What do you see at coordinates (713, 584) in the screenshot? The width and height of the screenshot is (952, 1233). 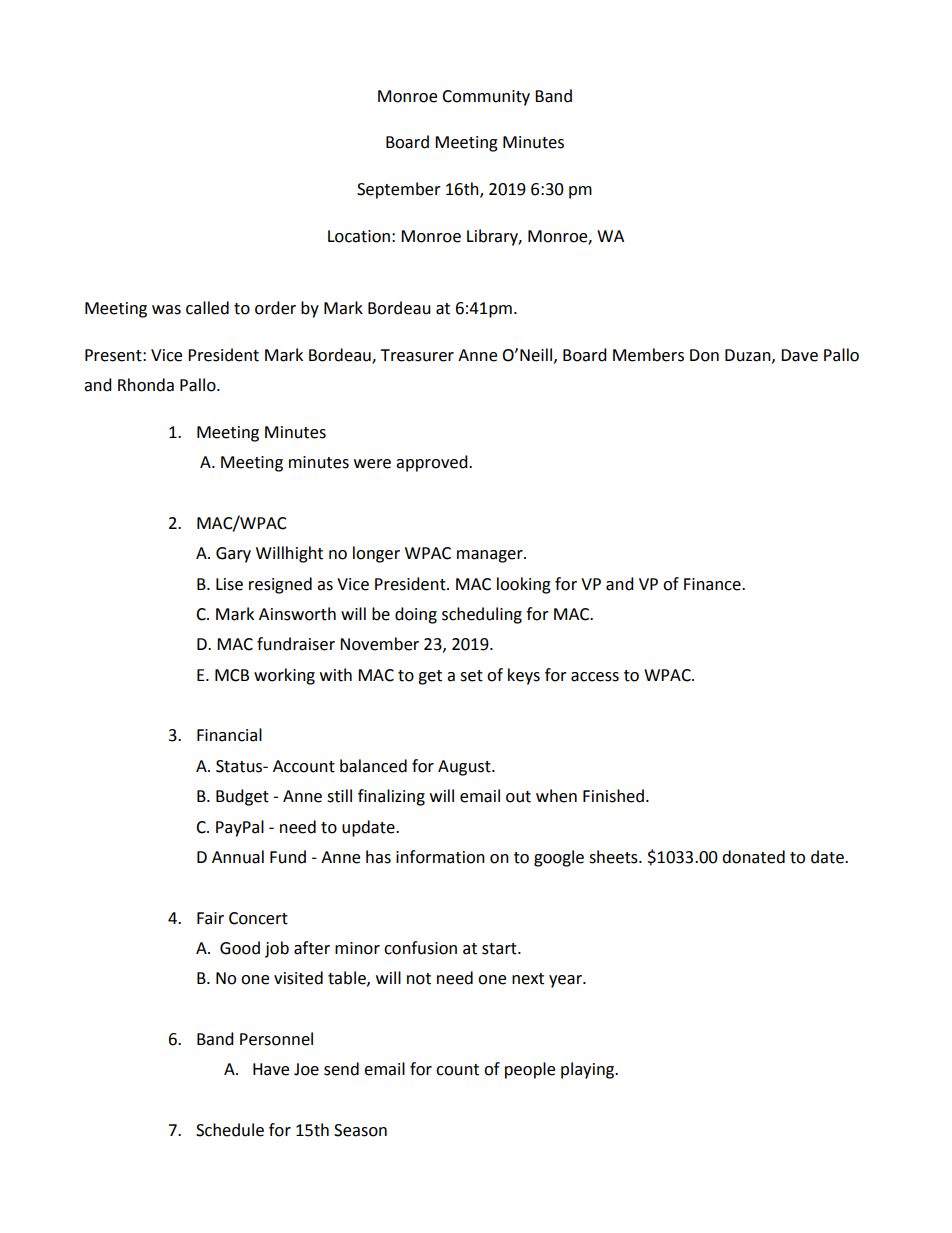 I see `Finance` at bounding box center [713, 584].
